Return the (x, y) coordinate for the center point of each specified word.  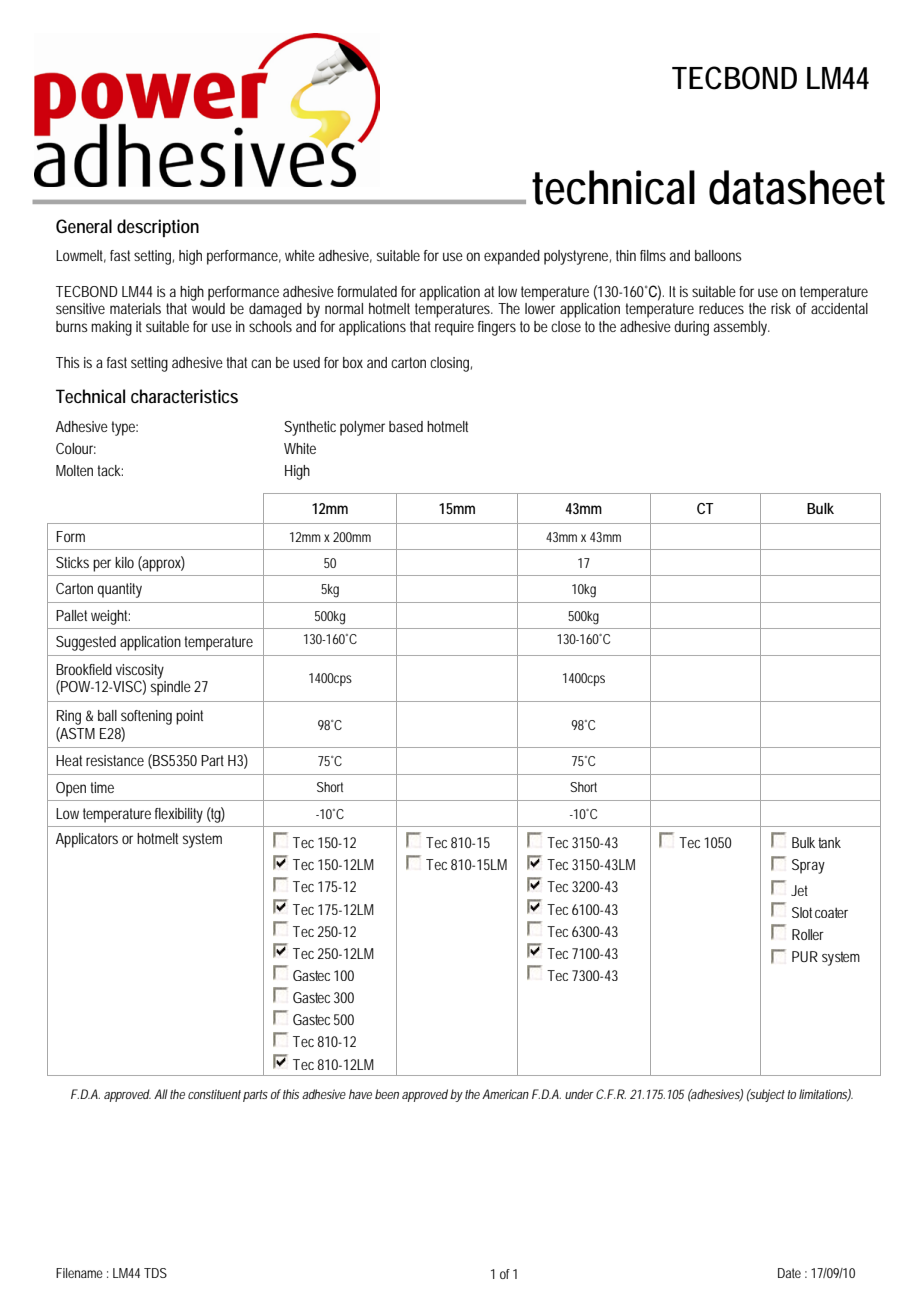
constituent (214, 1094)
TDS (155, 1273)
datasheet (797, 187)
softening (146, 717)
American (505, 1094)
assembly (742, 328)
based (406, 426)
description (158, 228)
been (387, 1094)
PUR (805, 956)
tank (829, 842)
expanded (512, 257)
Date (789, 1273)
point (189, 717)
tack (110, 470)
